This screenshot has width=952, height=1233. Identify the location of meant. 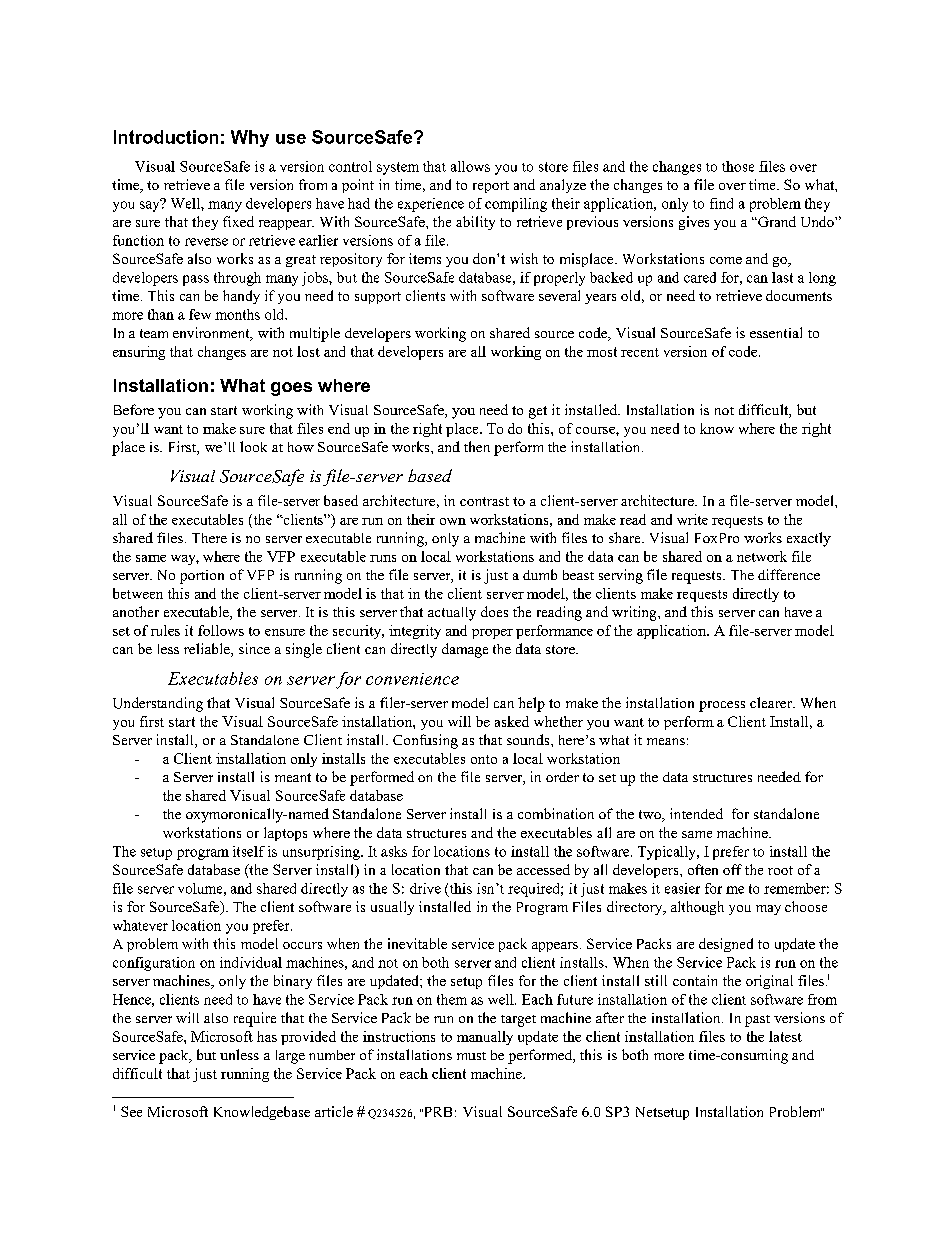
(293, 777).
